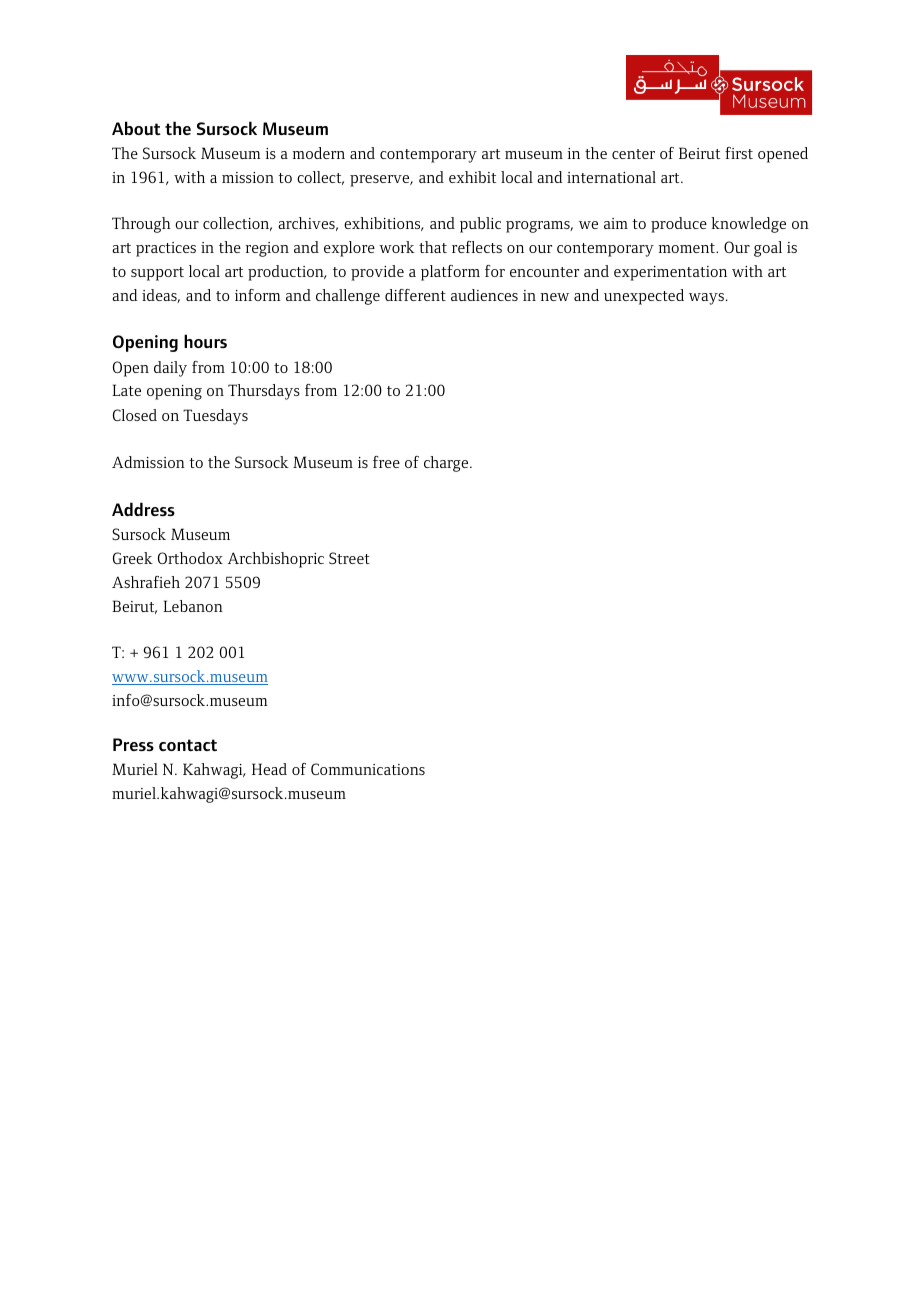  What do you see at coordinates (368, 769) in the document?
I see `Communications` at bounding box center [368, 769].
